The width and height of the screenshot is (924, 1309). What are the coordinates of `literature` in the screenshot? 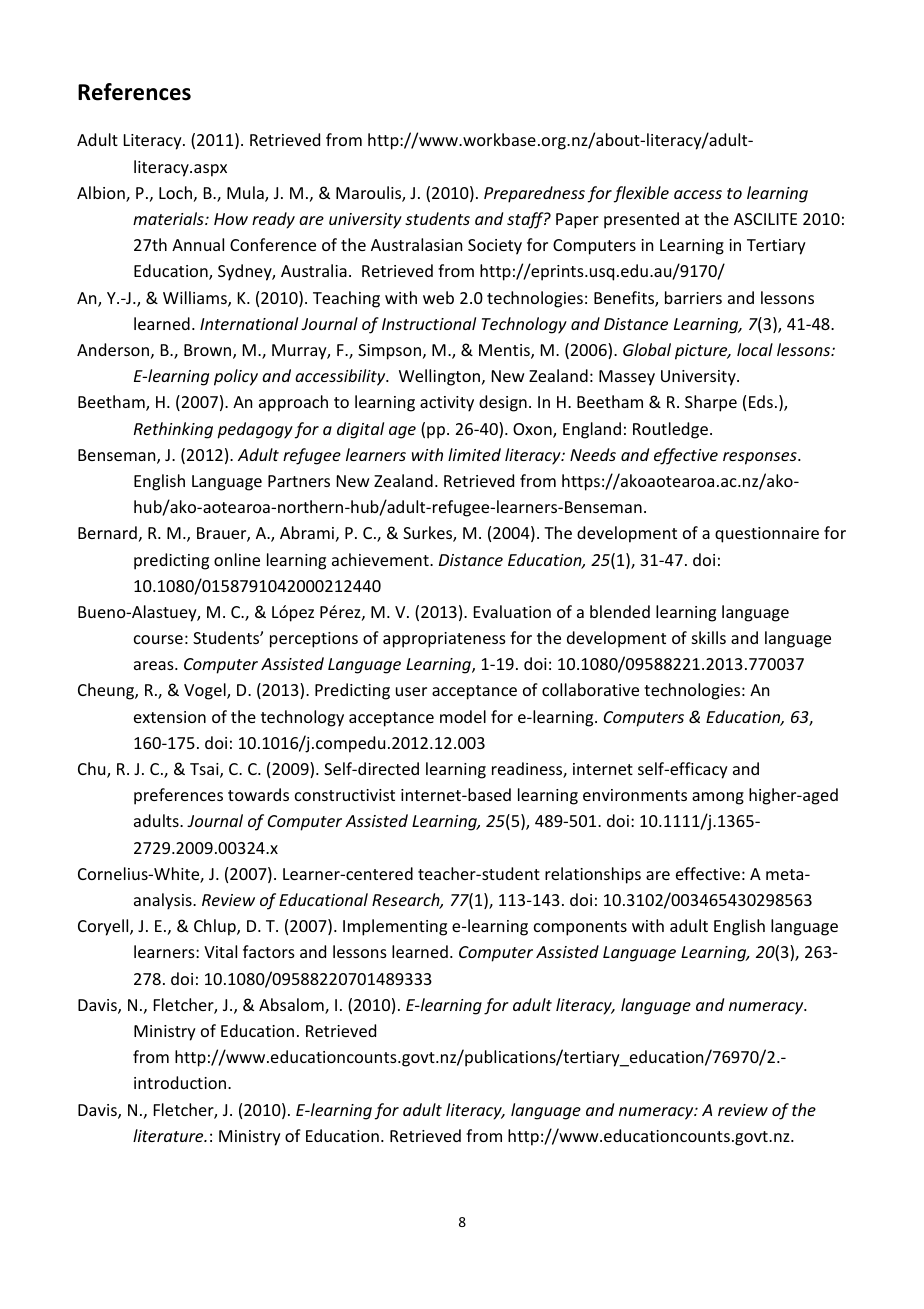 It's located at (169, 1135).
